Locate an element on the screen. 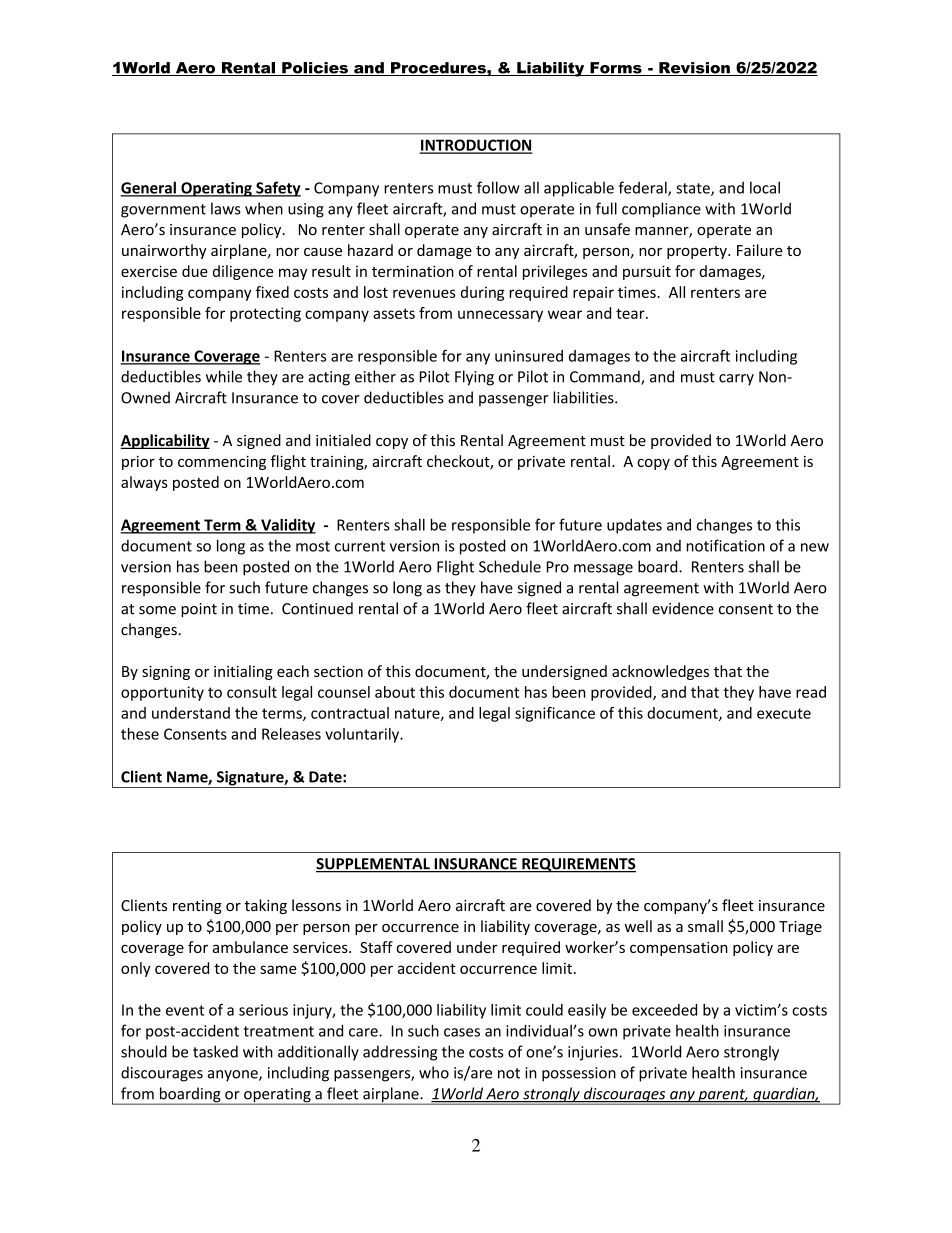  Policies is located at coordinates (315, 69).
